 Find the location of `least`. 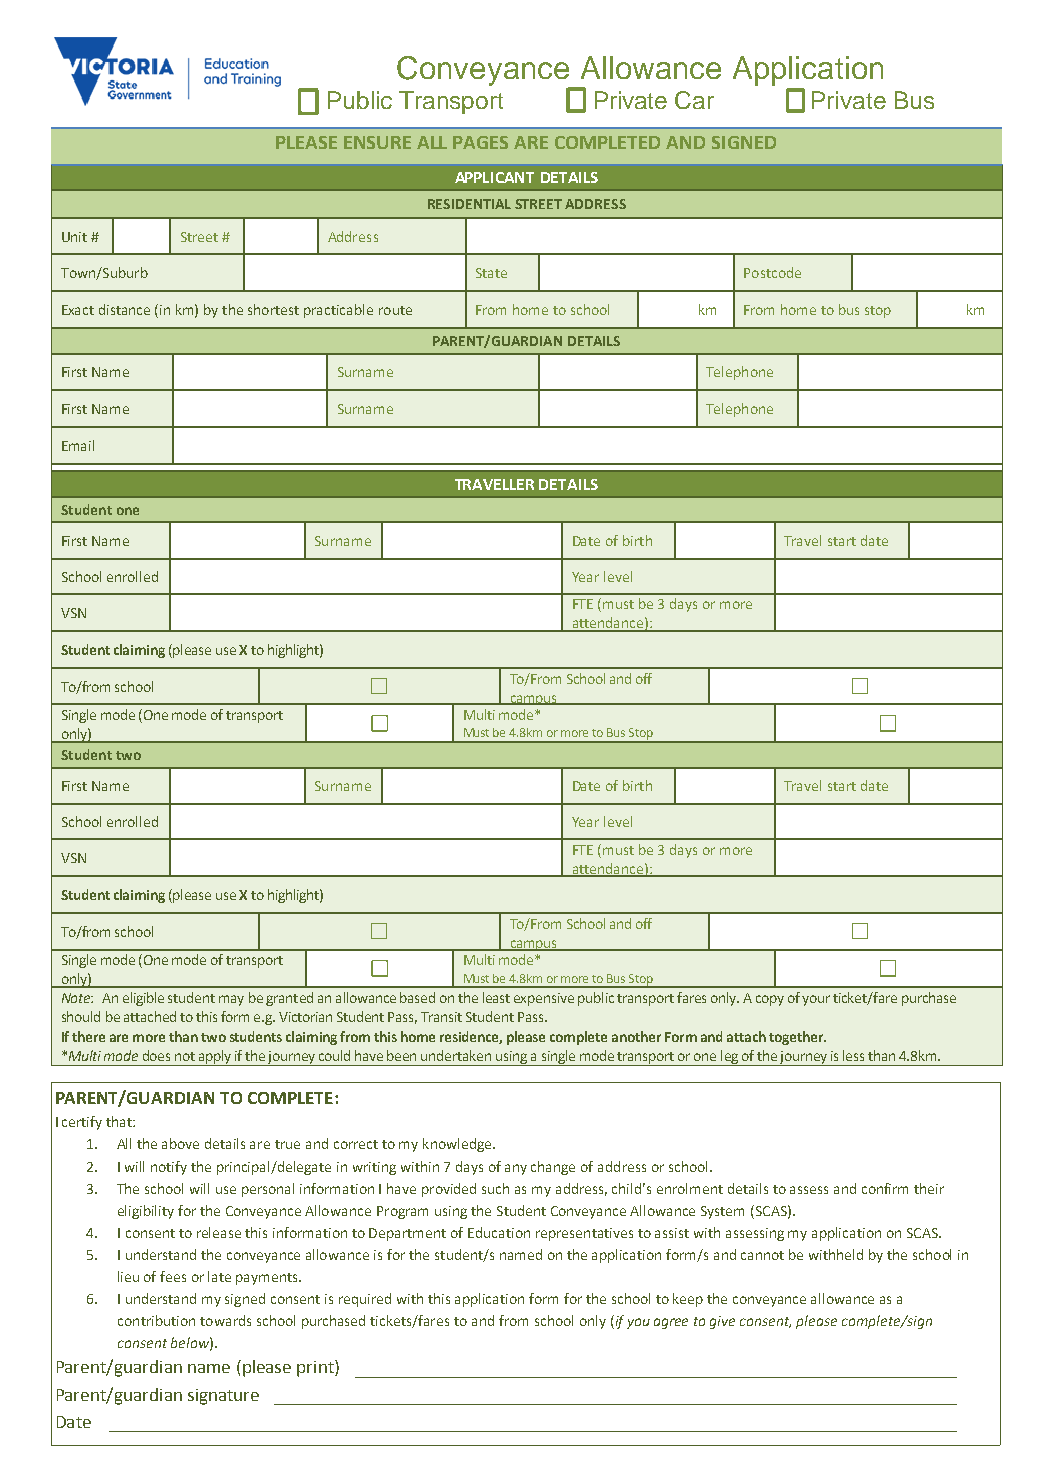

least is located at coordinates (496, 997).
